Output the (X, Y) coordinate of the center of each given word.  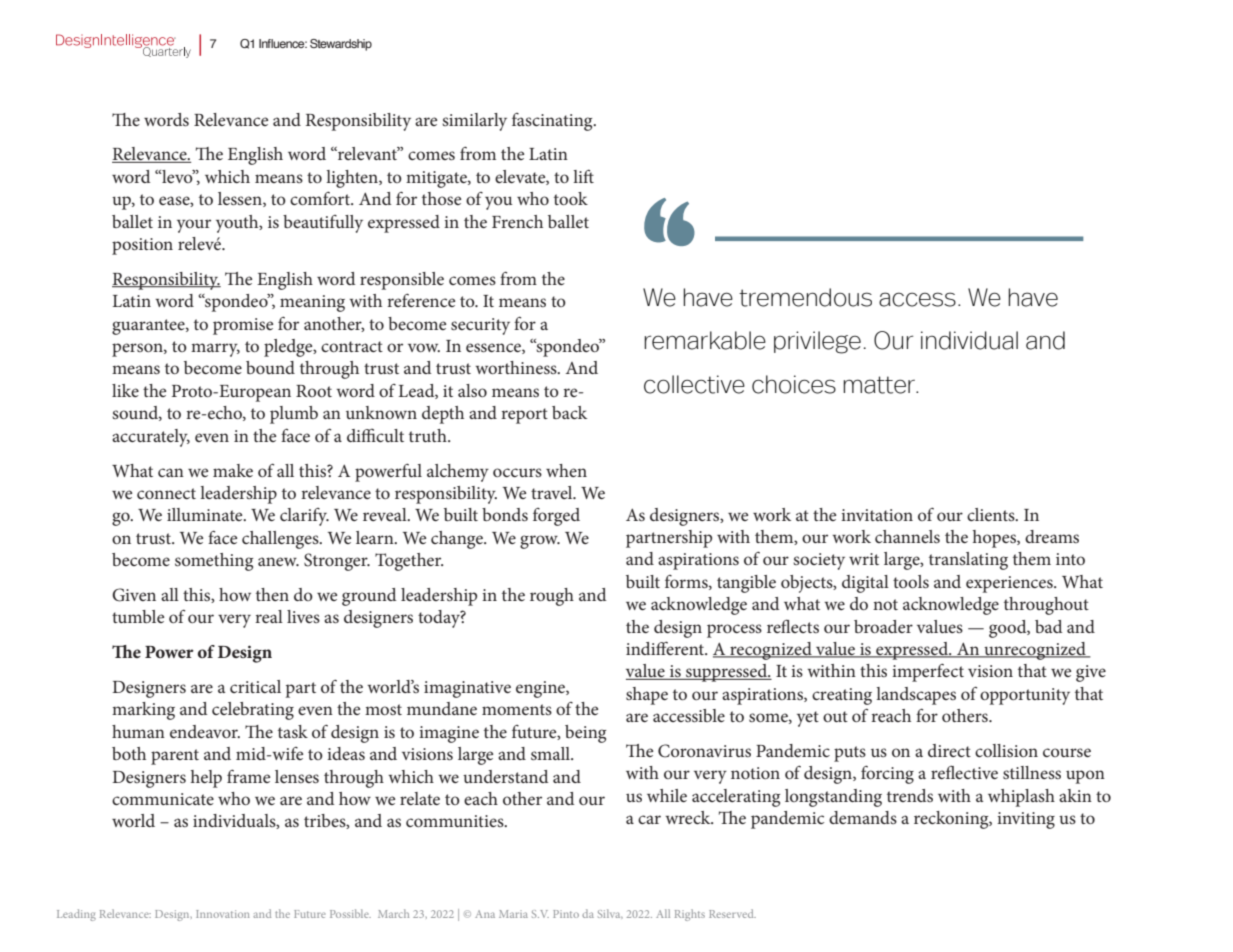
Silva (610, 913)
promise (243, 326)
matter (880, 385)
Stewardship (341, 45)
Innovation (223, 914)
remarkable (705, 340)
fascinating (553, 122)
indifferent (666, 648)
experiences (1010, 584)
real (269, 616)
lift (583, 176)
